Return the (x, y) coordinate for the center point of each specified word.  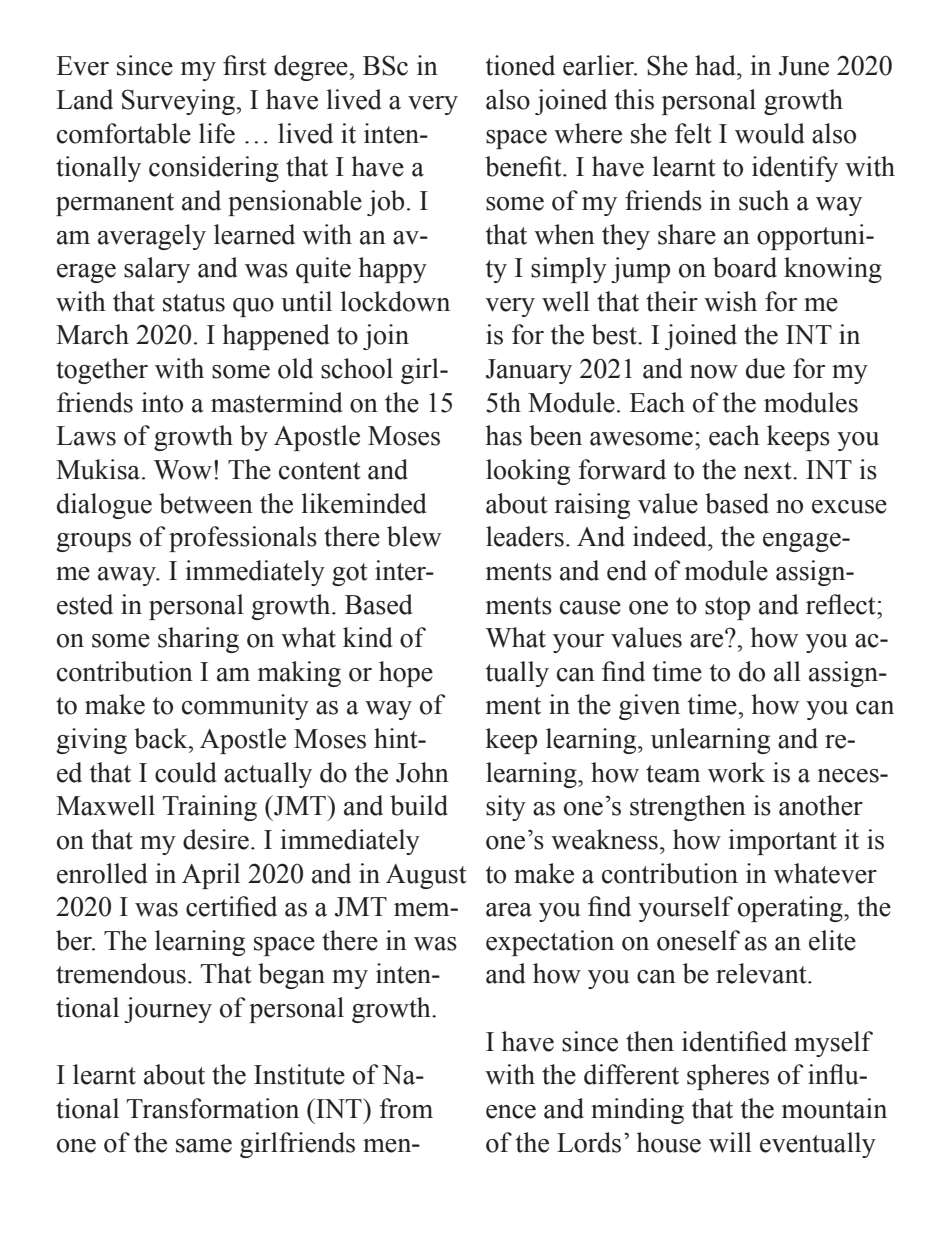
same (204, 1146)
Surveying (180, 102)
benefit (524, 166)
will (730, 1142)
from (406, 1108)
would (770, 133)
